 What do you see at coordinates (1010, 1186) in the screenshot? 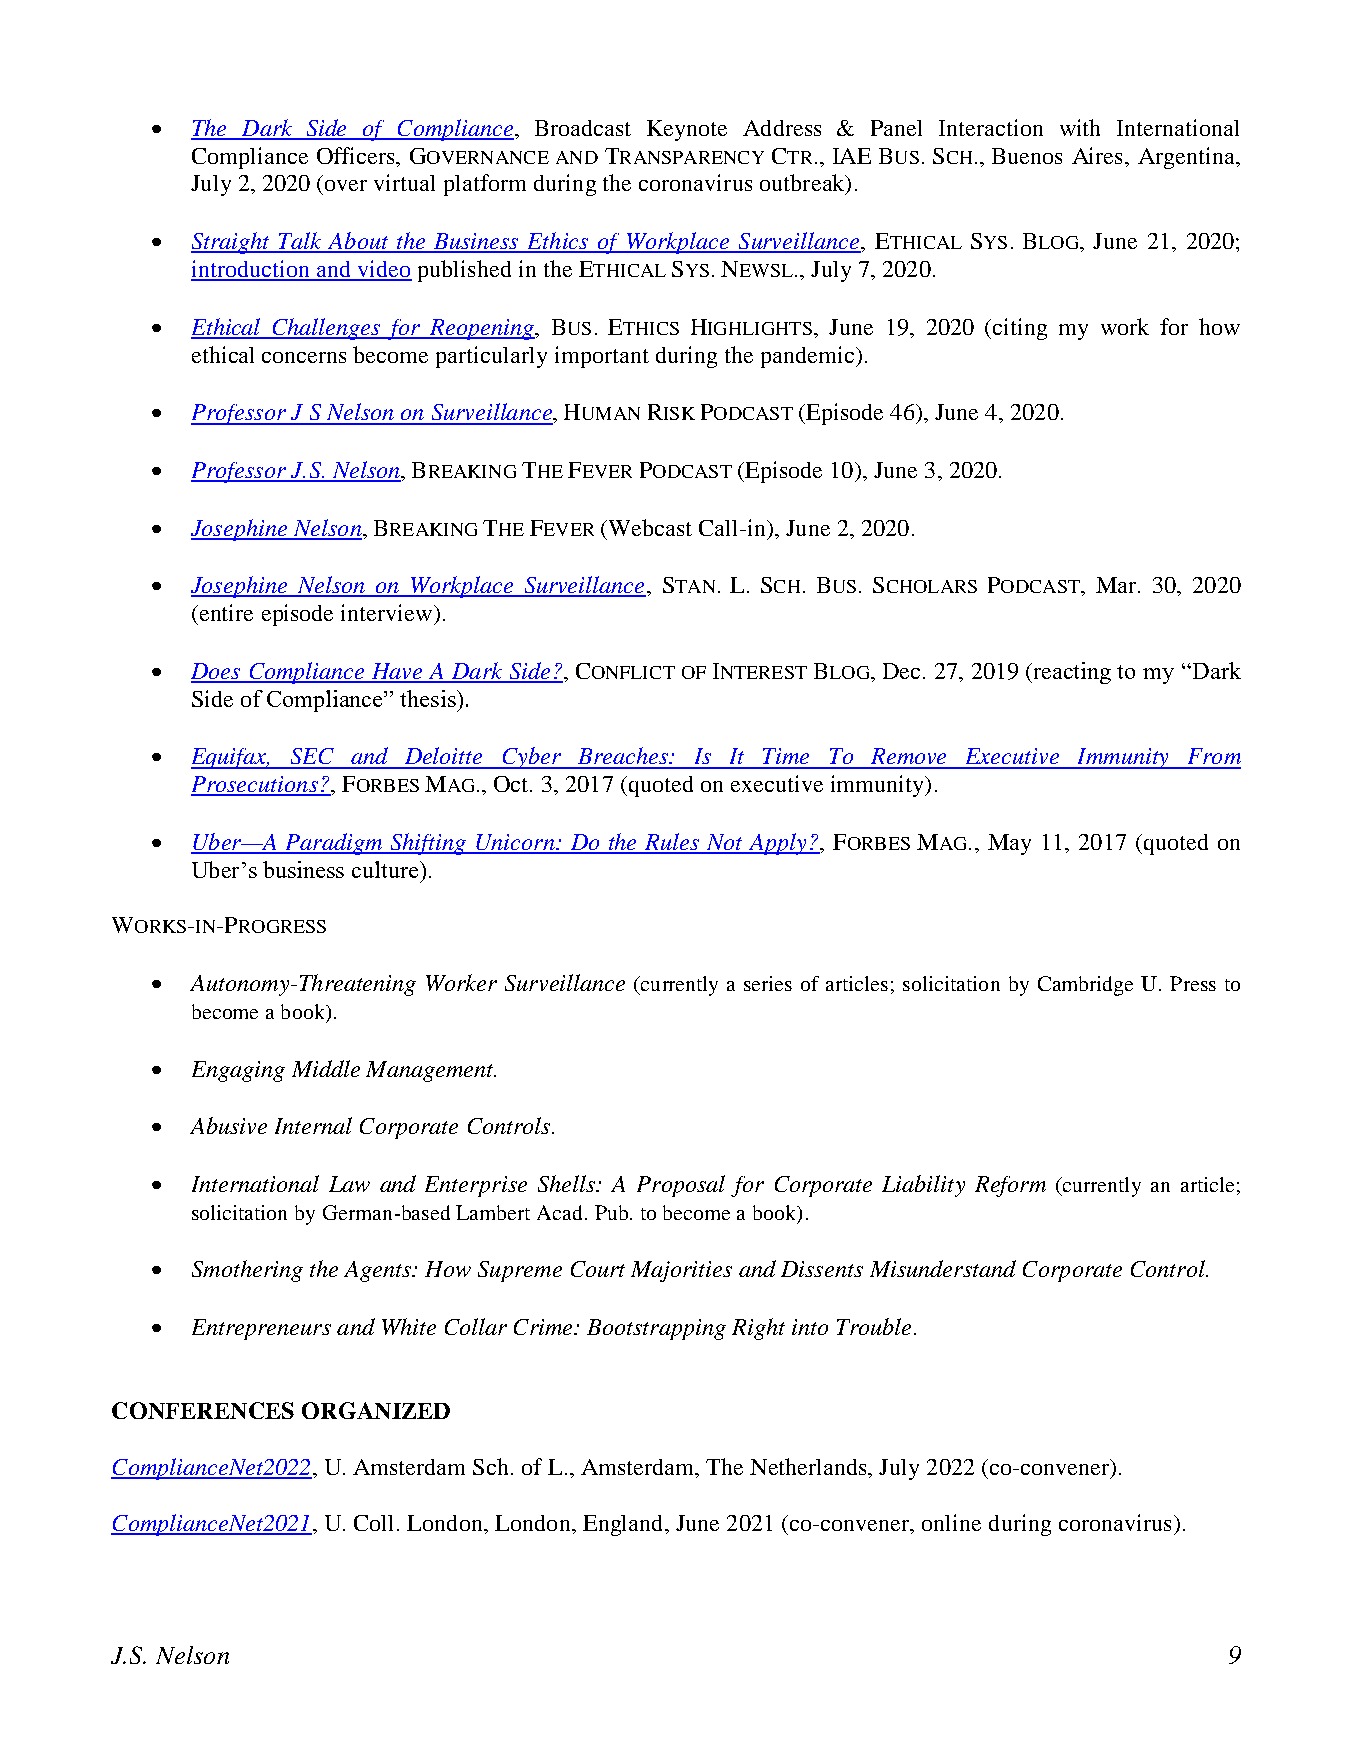
I see `Reform` at bounding box center [1010, 1186].
